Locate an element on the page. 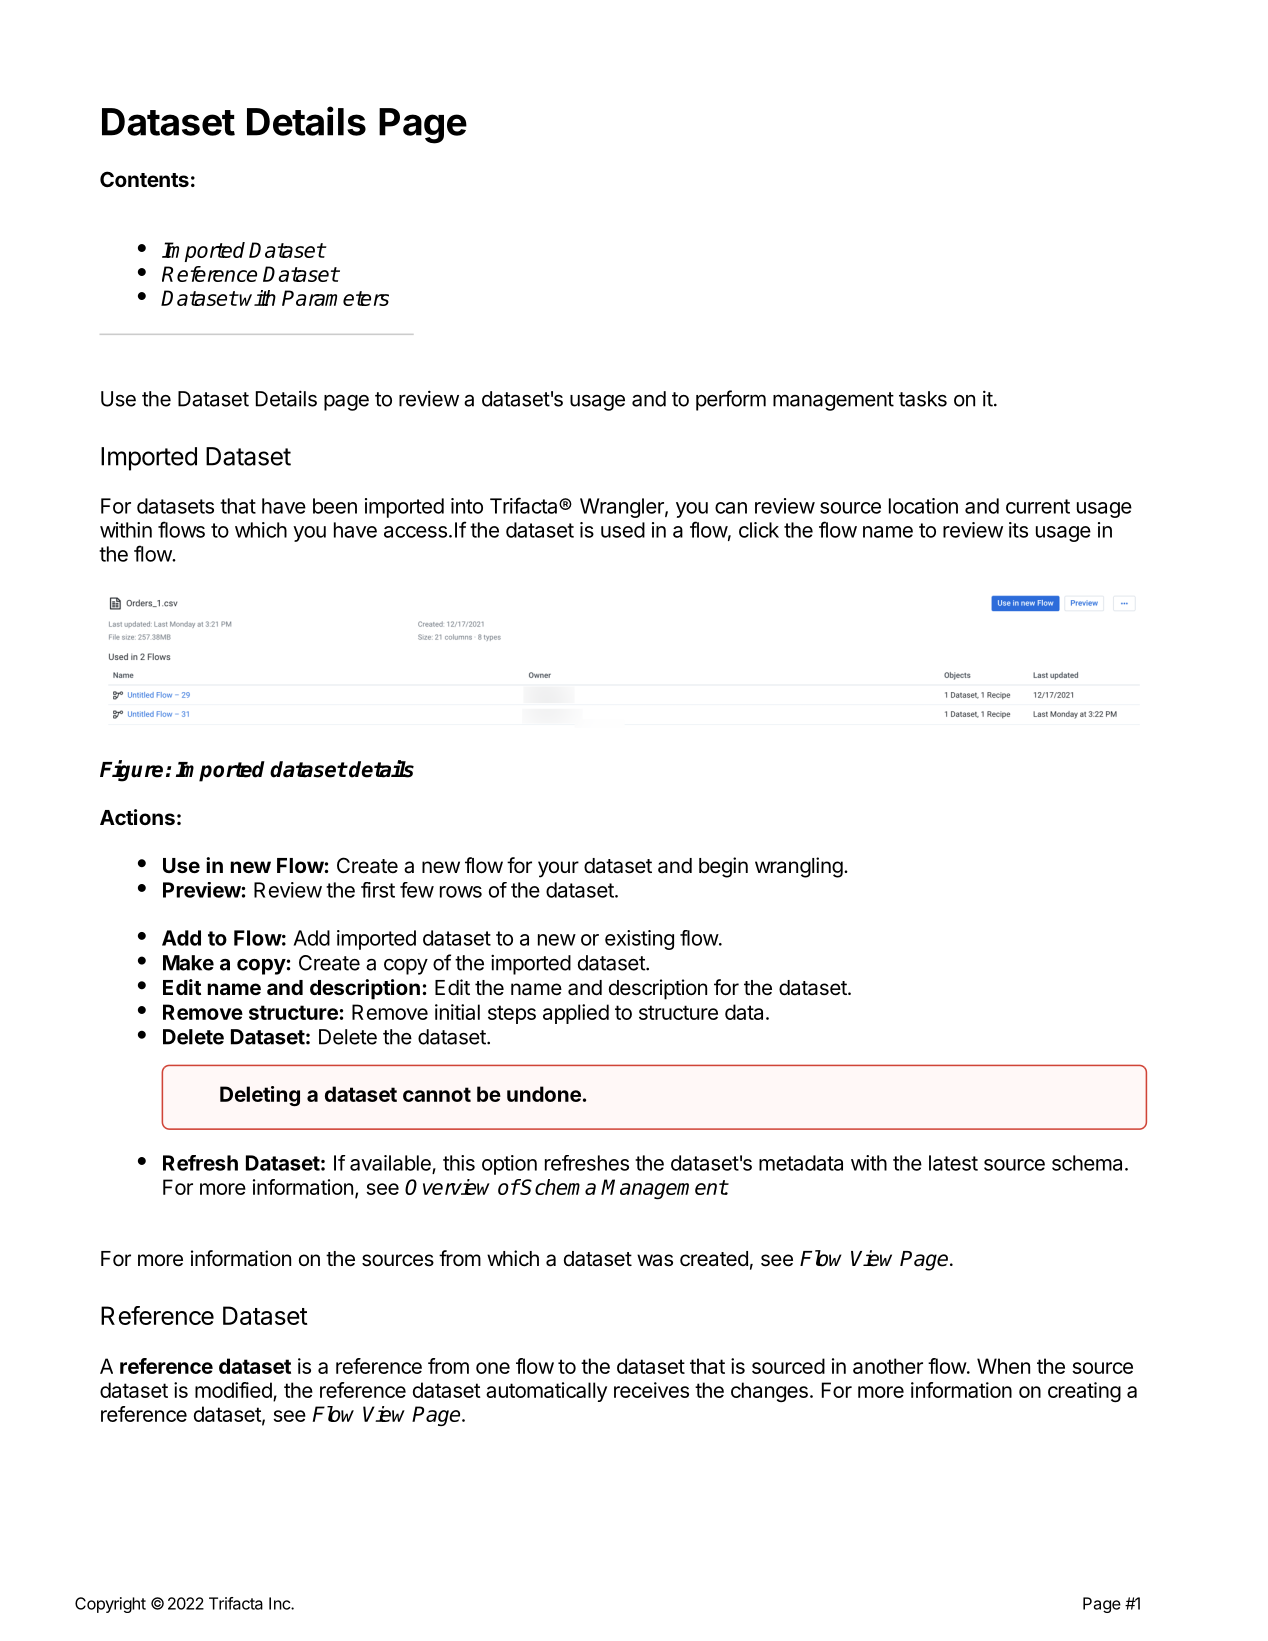 The width and height of the document is (1268, 1641). receives is located at coordinates (651, 1390).
